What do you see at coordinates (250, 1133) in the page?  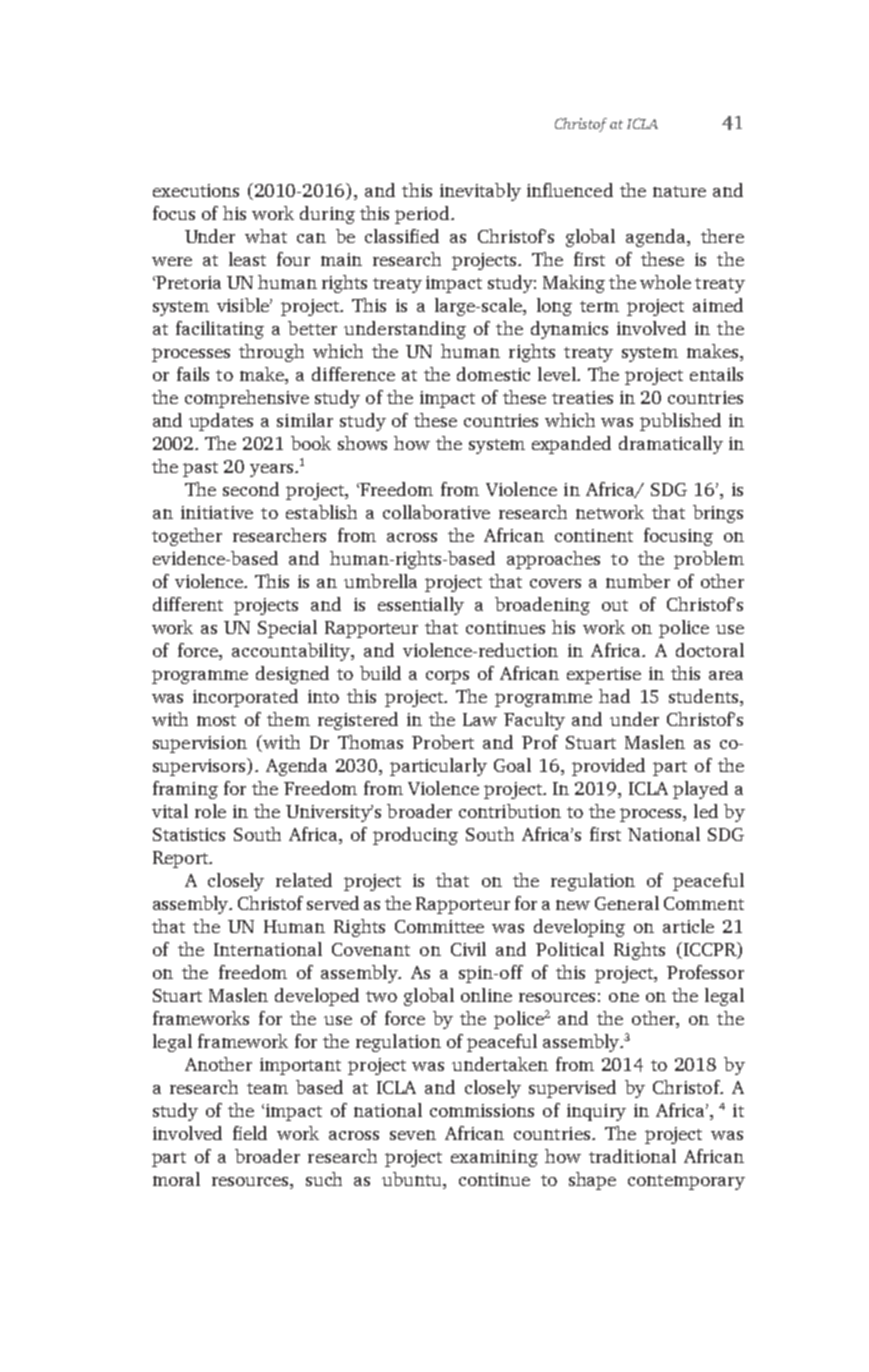 I see `field` at bounding box center [250, 1133].
